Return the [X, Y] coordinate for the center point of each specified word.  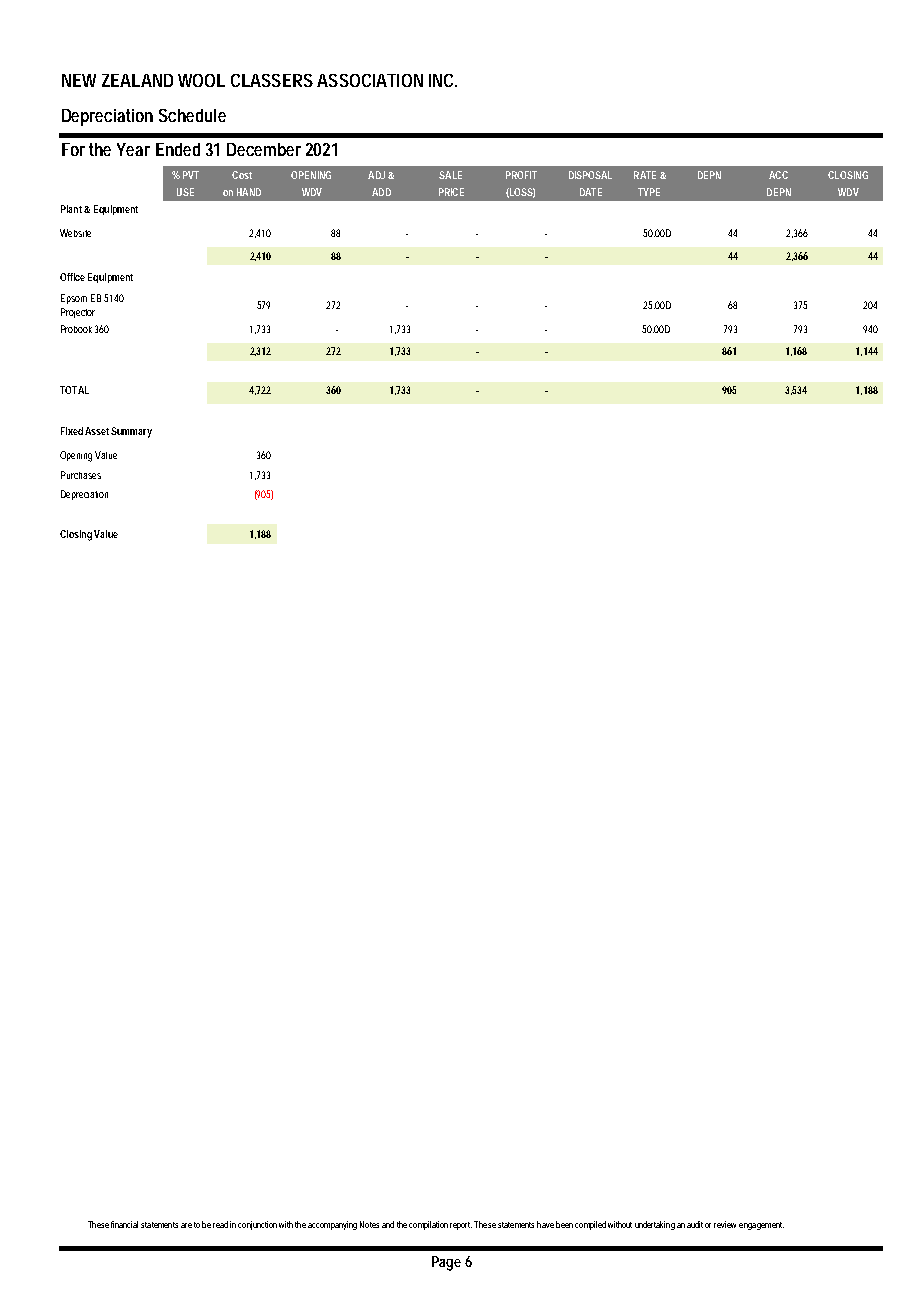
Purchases [81, 475]
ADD [381, 192]
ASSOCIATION [370, 80]
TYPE [649, 192]
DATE [591, 192]
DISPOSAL [590, 175]
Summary [131, 432]
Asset [98, 431]
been [564, 1224]
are [186, 1225]
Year [133, 149]
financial [124, 1224]
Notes [369, 1224]
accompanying [332, 1225]
